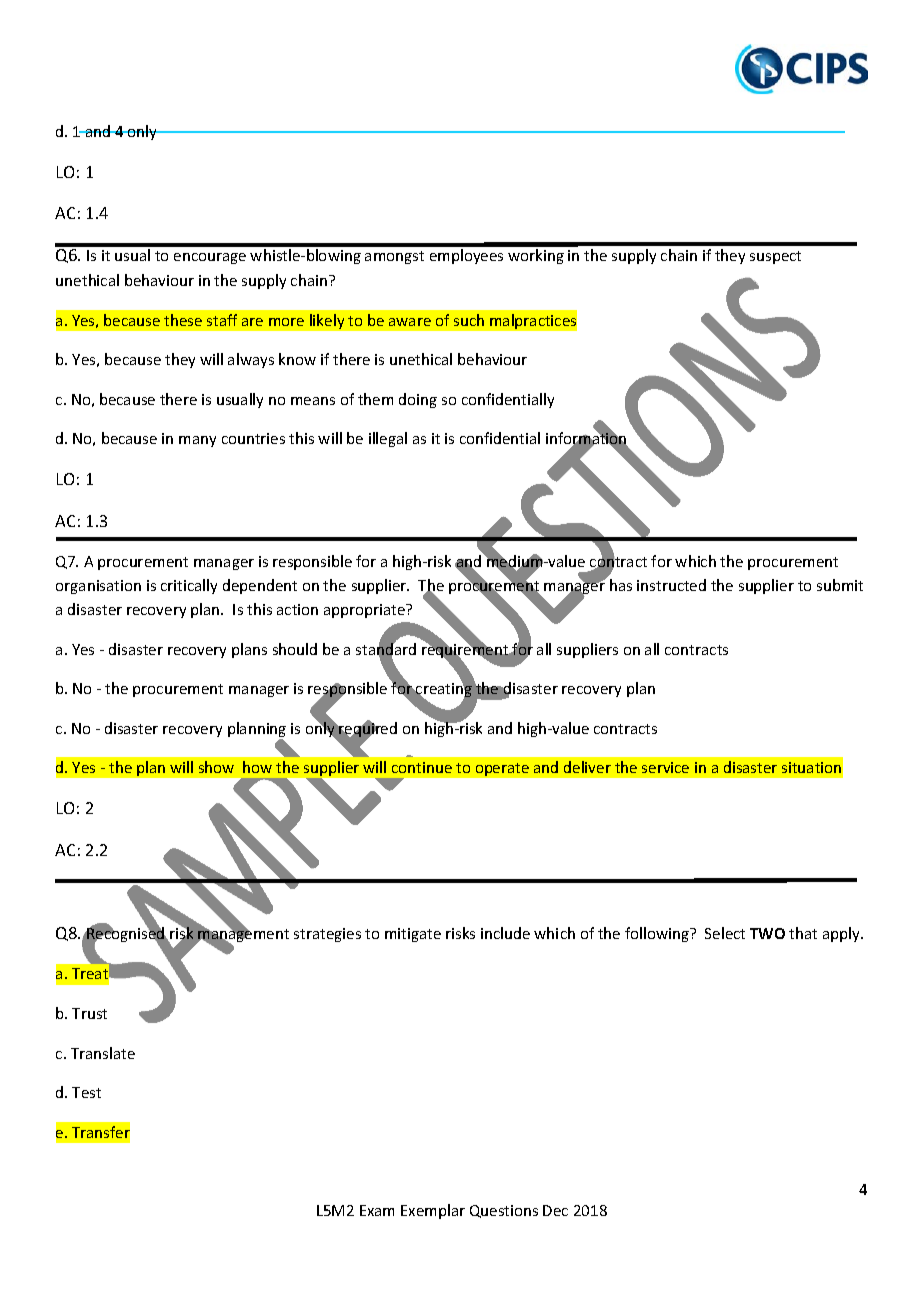 The image size is (924, 1308). I want to click on operate, so click(502, 769).
